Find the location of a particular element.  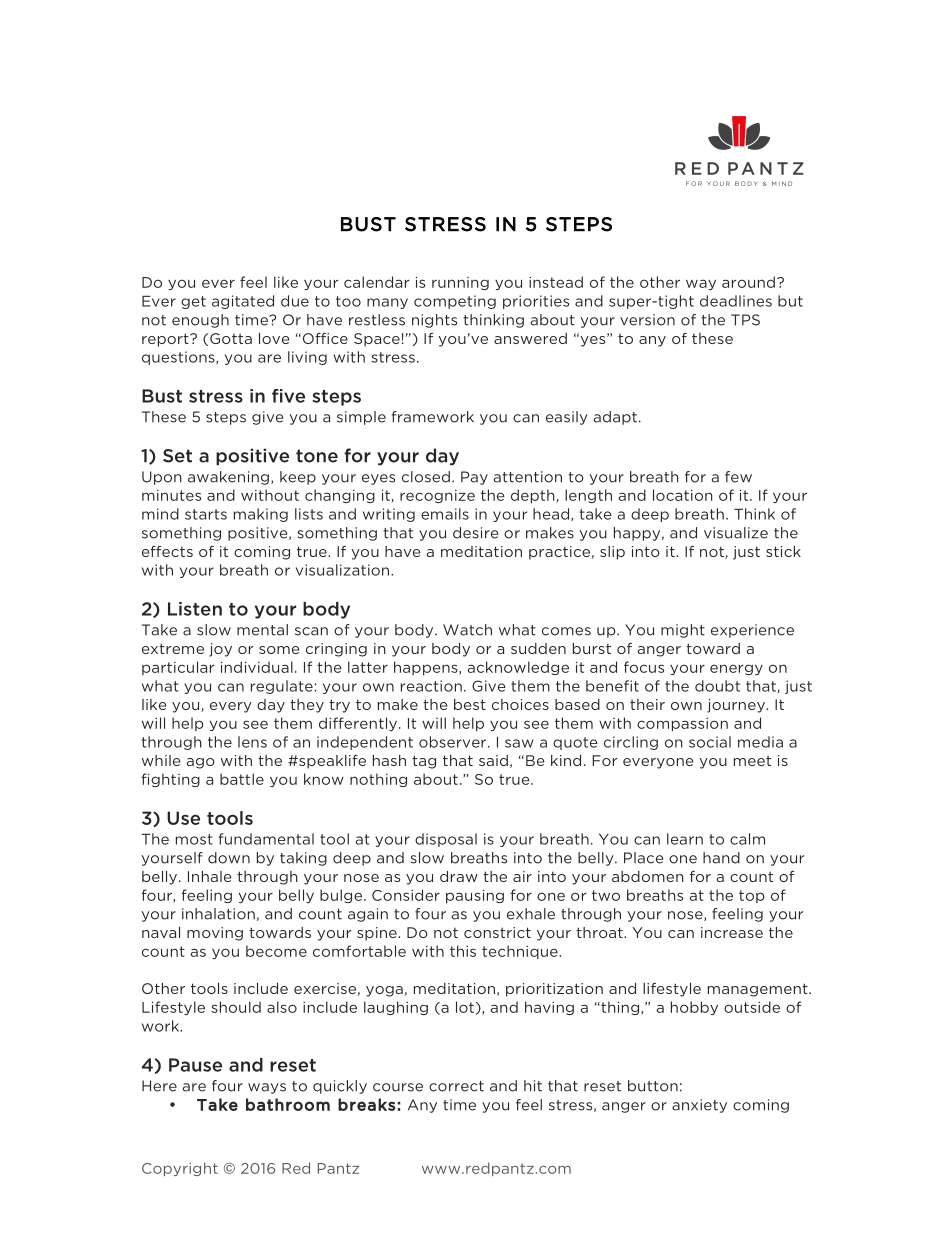

this is located at coordinates (463, 951).
